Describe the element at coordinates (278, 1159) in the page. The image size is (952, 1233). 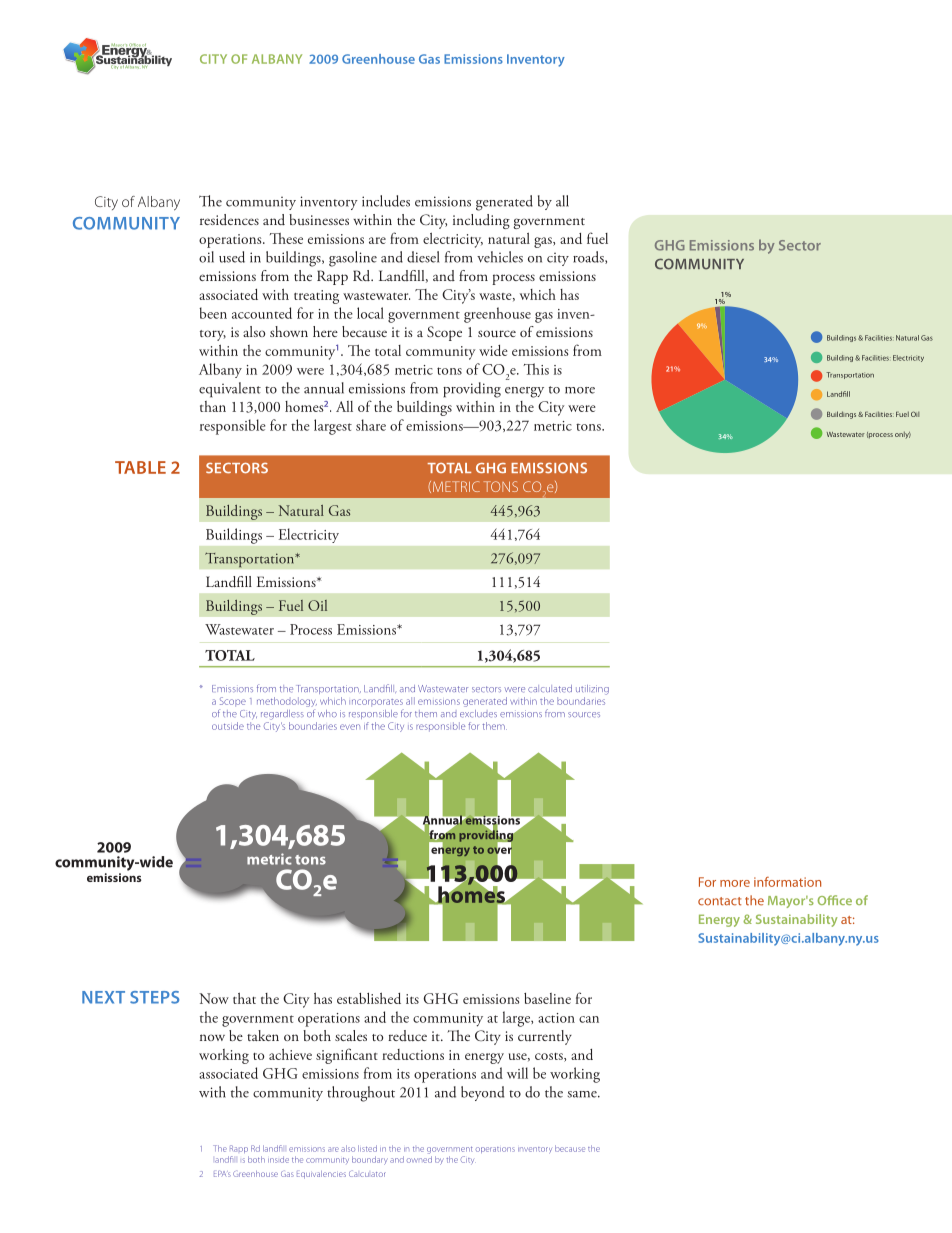
I see `inside` at that location.
